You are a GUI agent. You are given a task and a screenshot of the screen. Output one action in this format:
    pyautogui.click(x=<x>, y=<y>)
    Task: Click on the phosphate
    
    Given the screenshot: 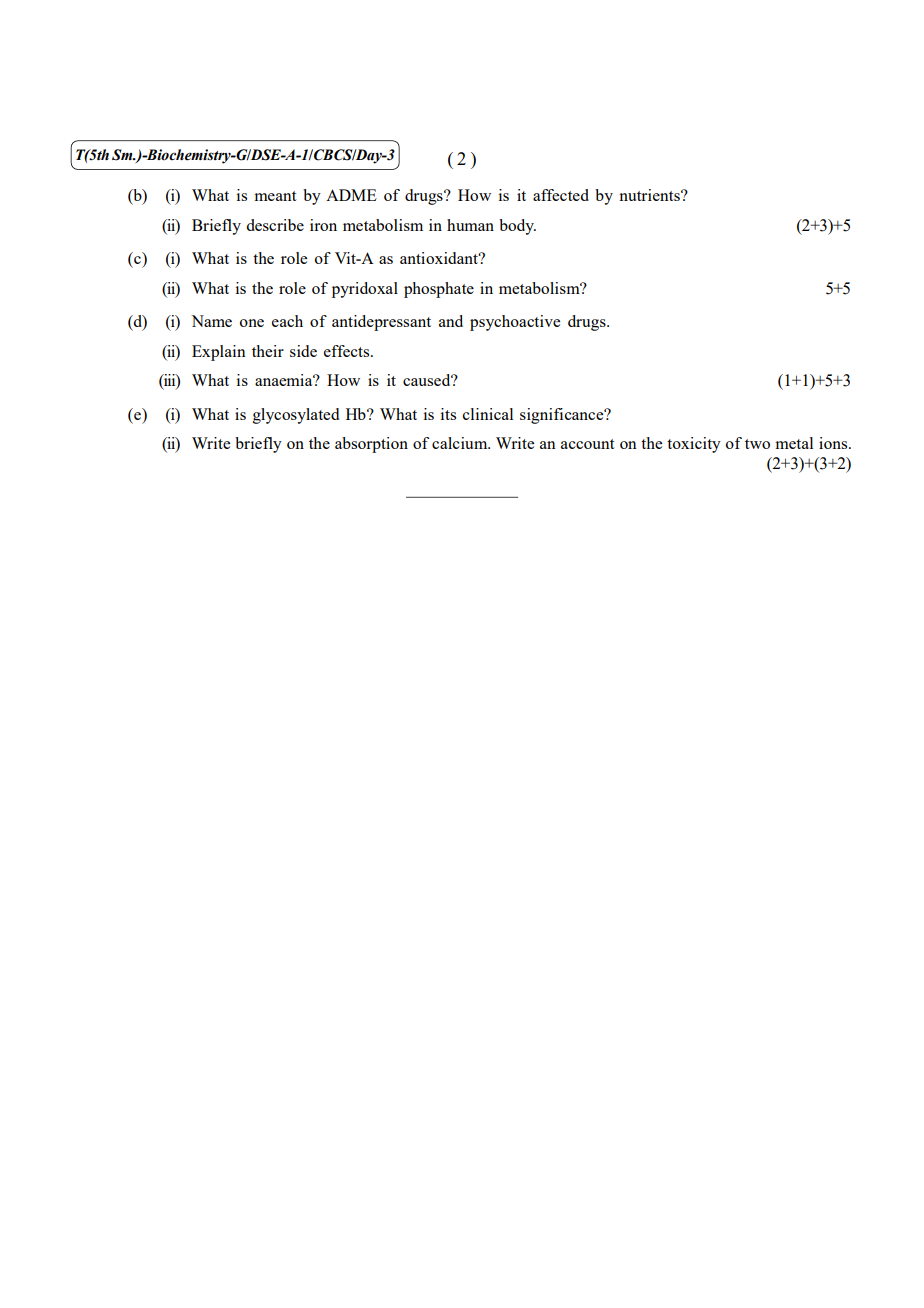 What is the action you would take?
    pyautogui.click(x=439, y=290)
